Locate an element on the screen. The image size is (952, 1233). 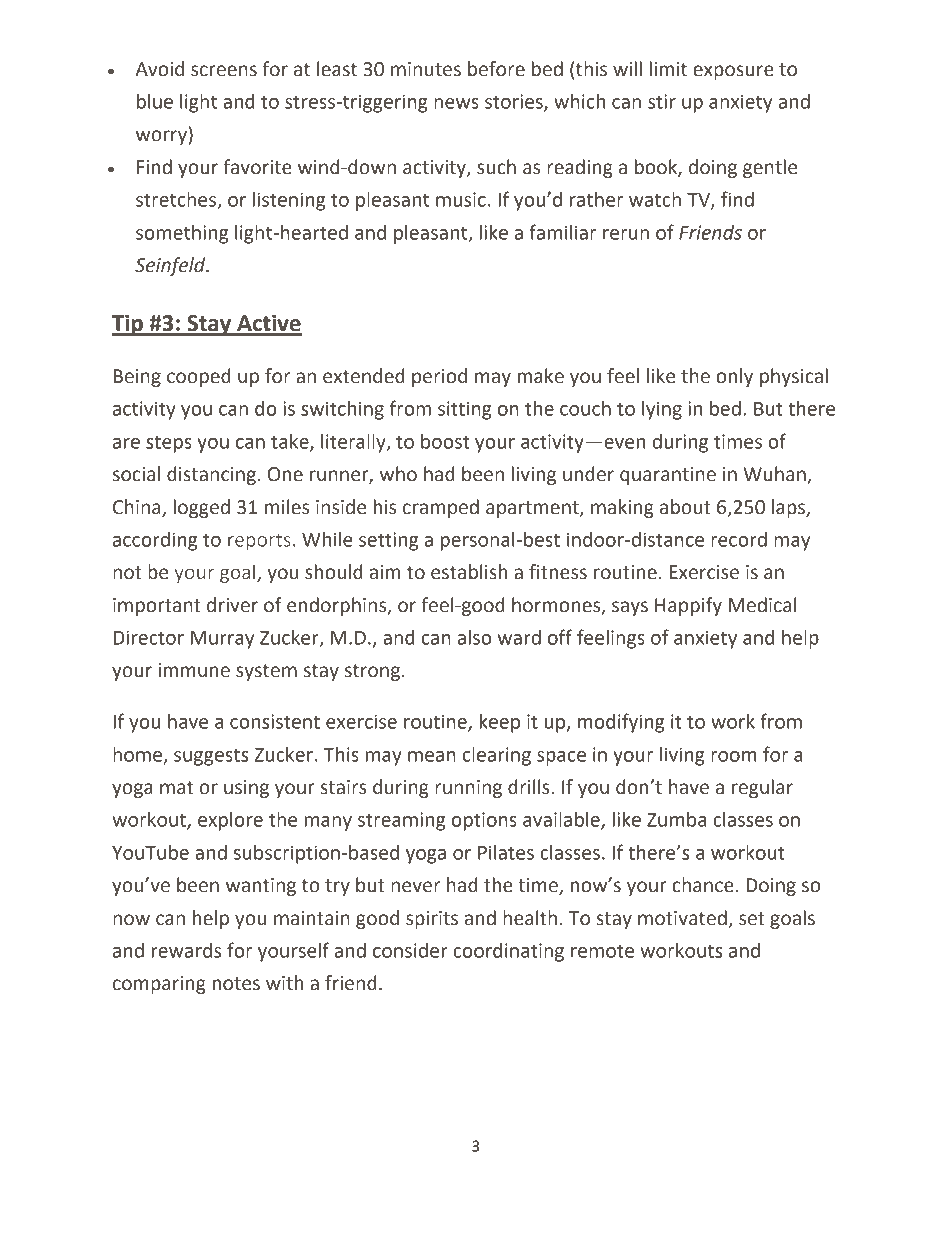
room is located at coordinates (734, 756).
